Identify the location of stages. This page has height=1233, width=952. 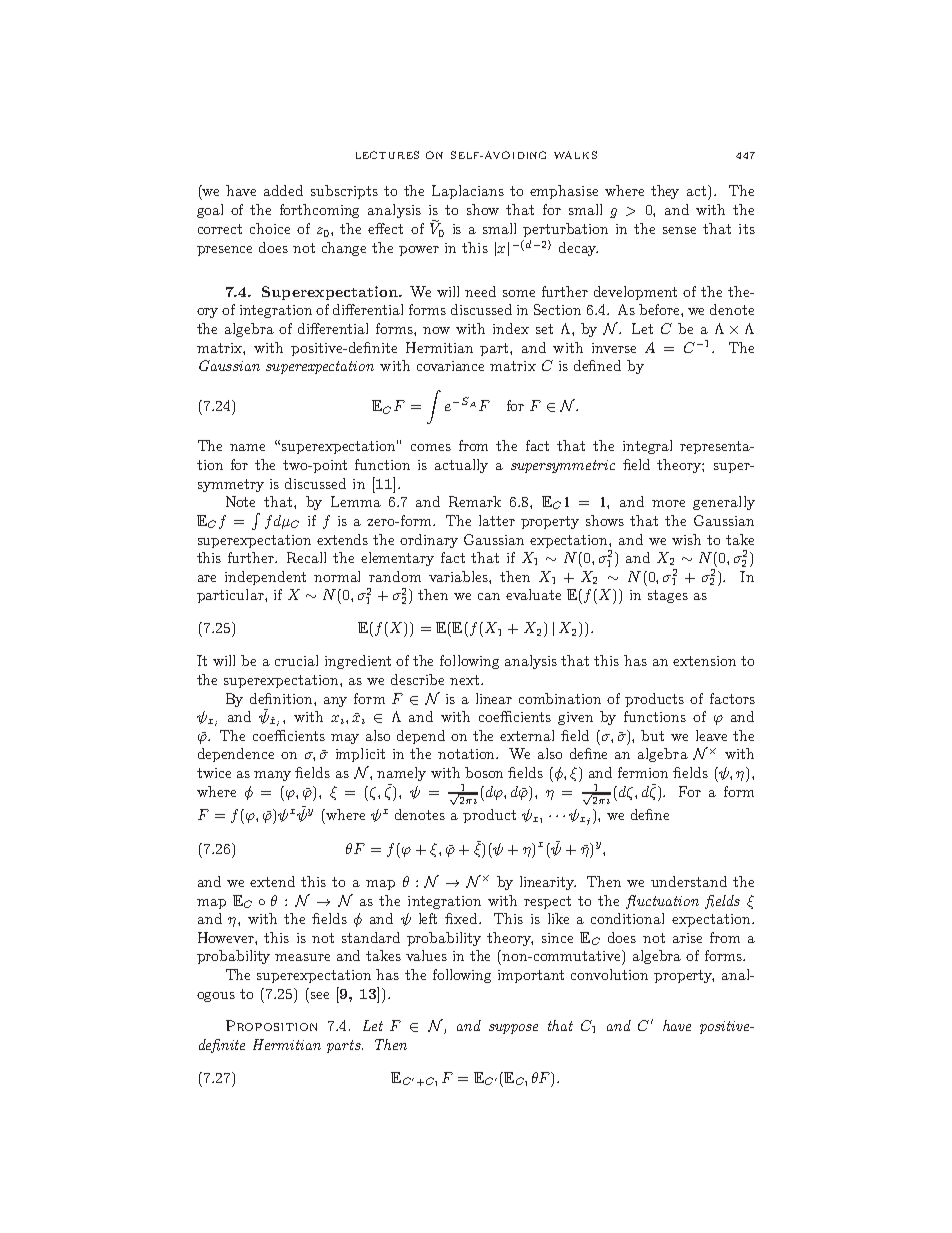
(668, 596).
